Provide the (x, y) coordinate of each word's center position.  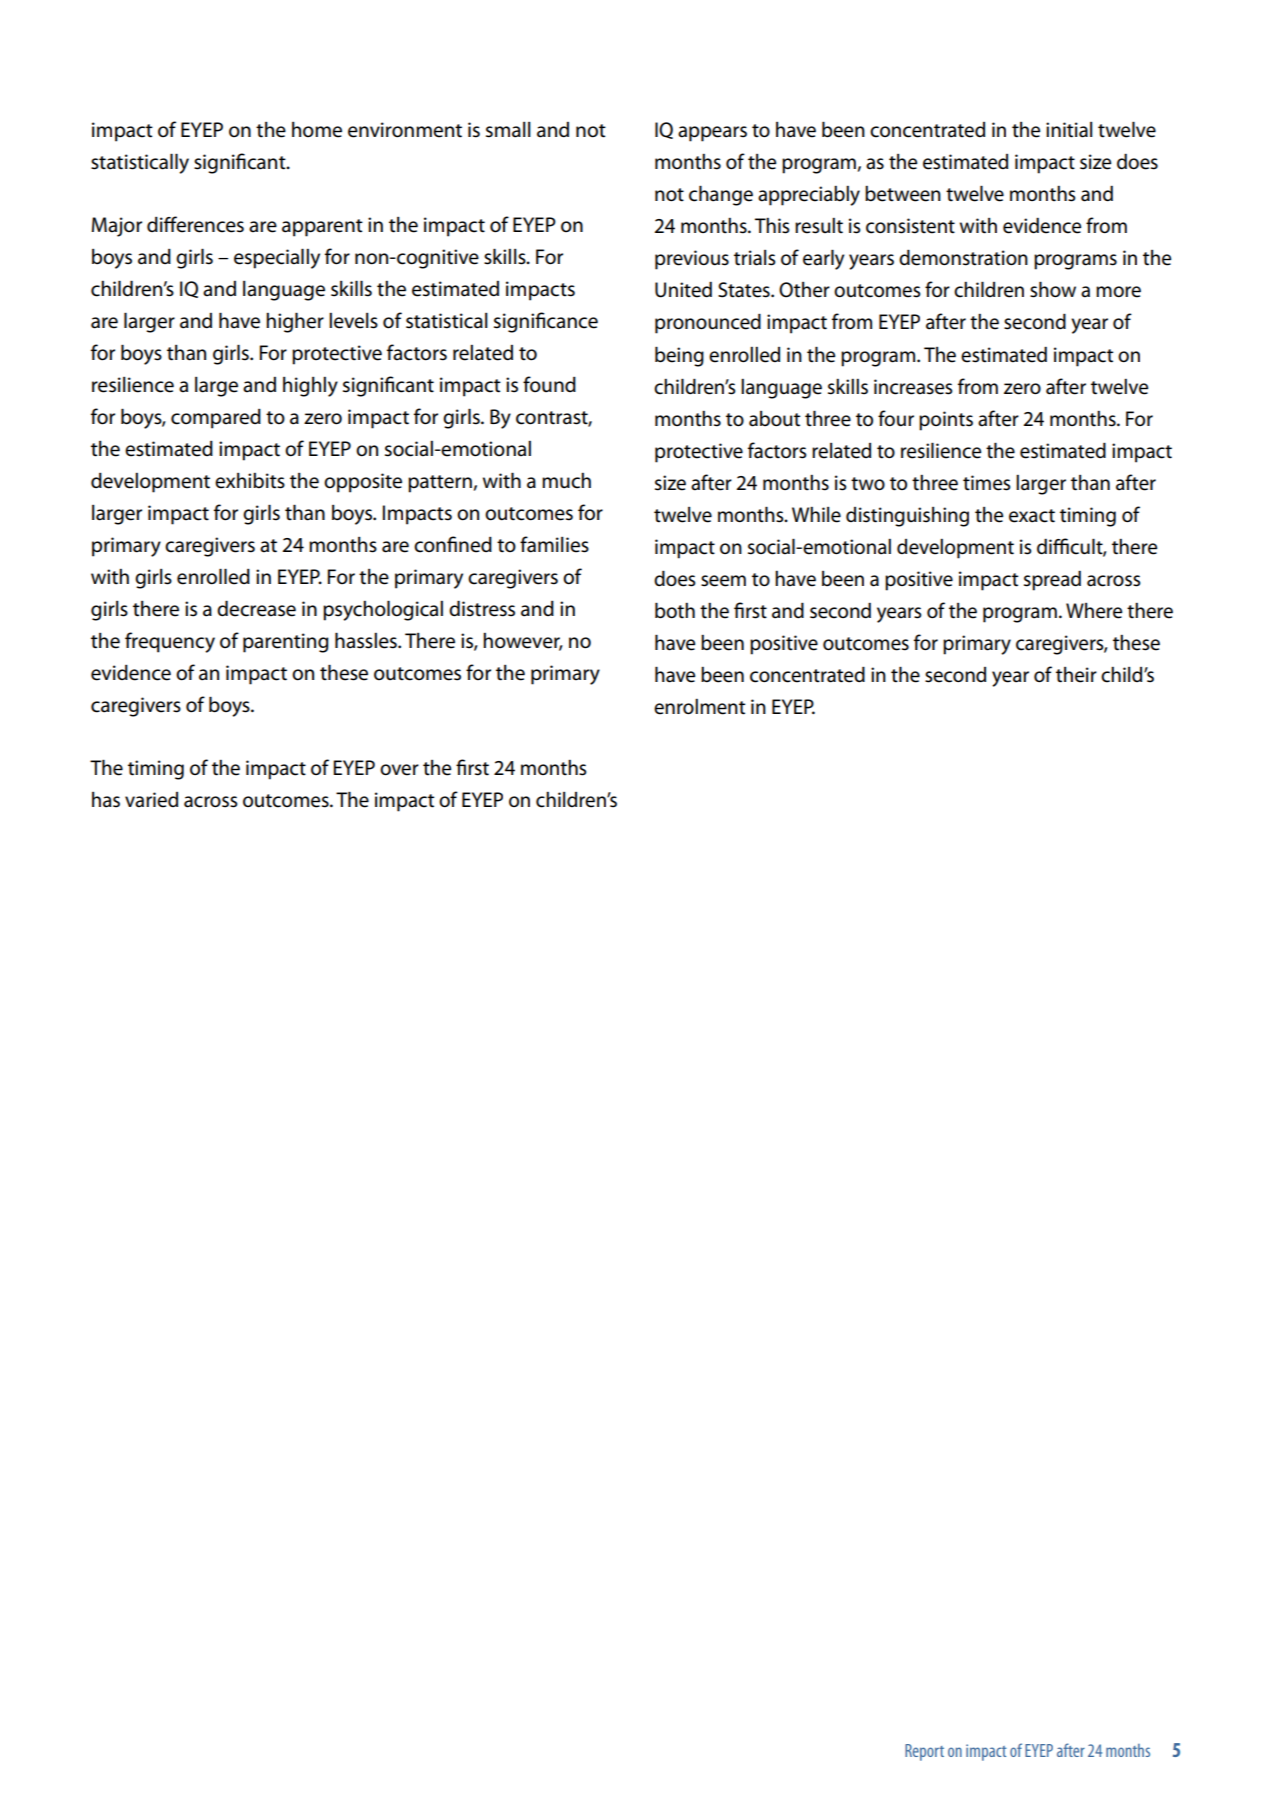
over (399, 770)
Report (924, 1752)
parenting (286, 643)
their (1076, 675)
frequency (170, 642)
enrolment (699, 707)
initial (1069, 130)
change (721, 195)
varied (151, 800)
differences (195, 224)
